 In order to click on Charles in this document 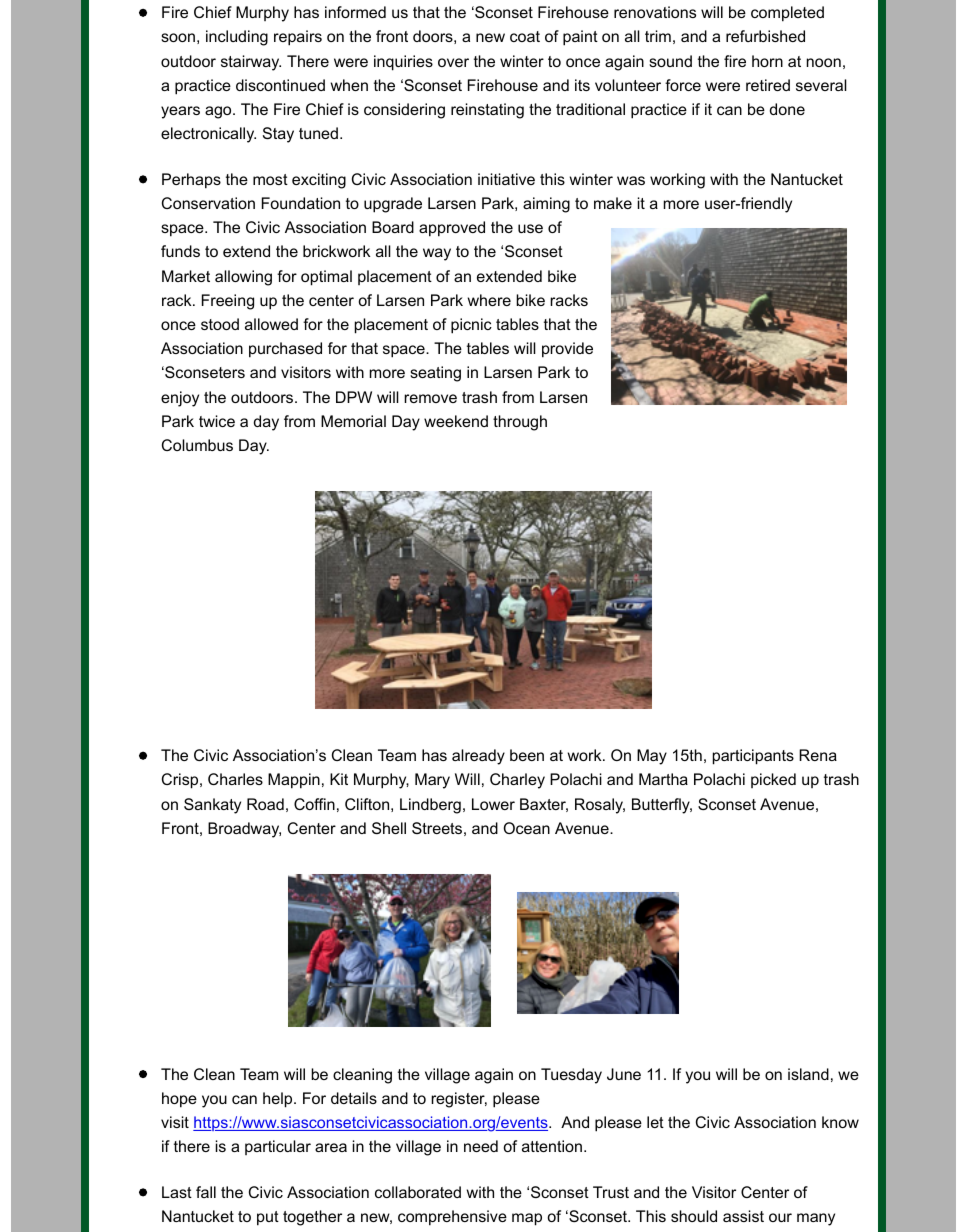, I will do `click(235, 779)`.
